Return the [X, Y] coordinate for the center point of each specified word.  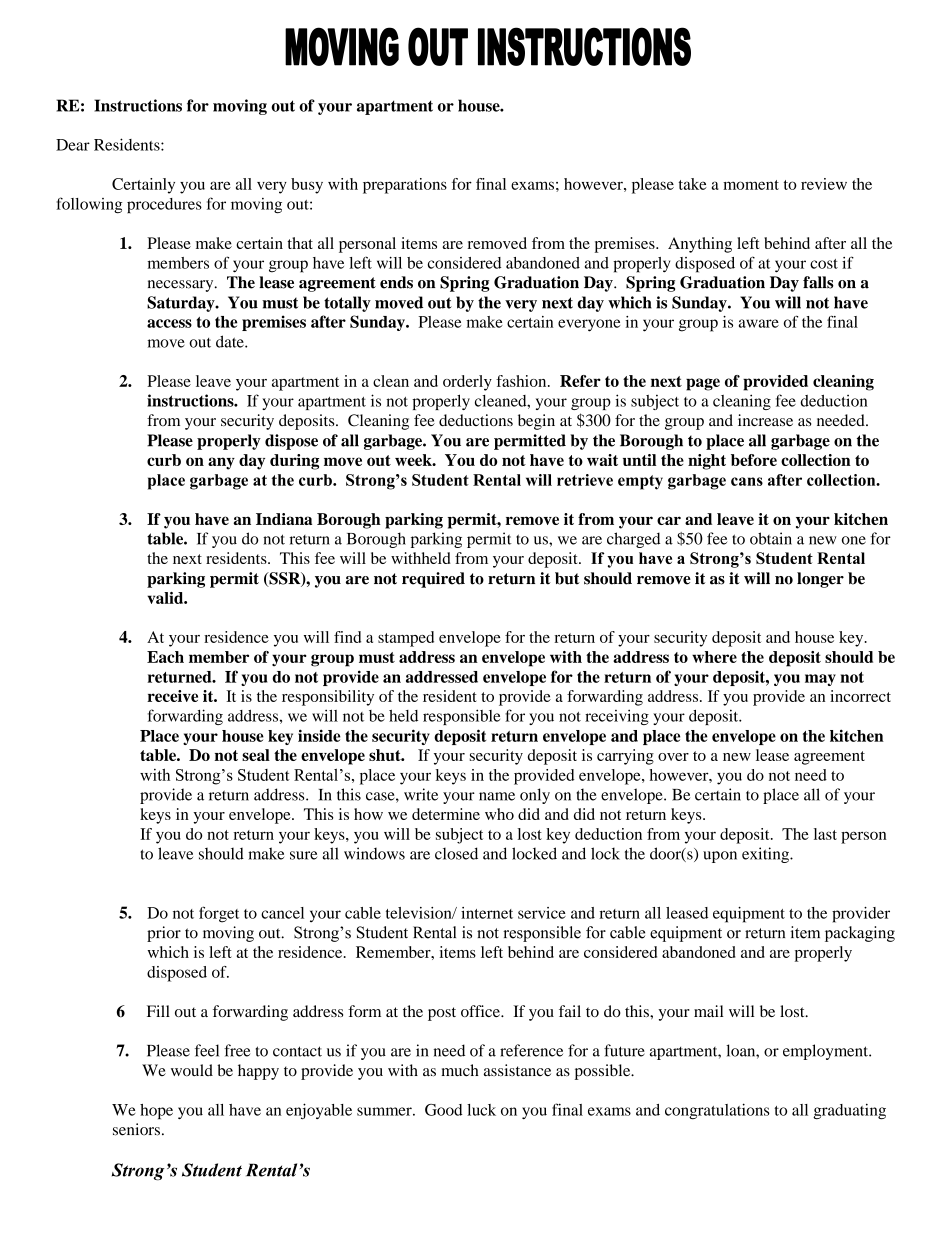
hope [156, 1111]
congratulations [717, 1111]
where [714, 657]
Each [165, 657]
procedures [164, 205]
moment [751, 185]
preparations [405, 186]
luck [481, 1110]
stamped [406, 639]
